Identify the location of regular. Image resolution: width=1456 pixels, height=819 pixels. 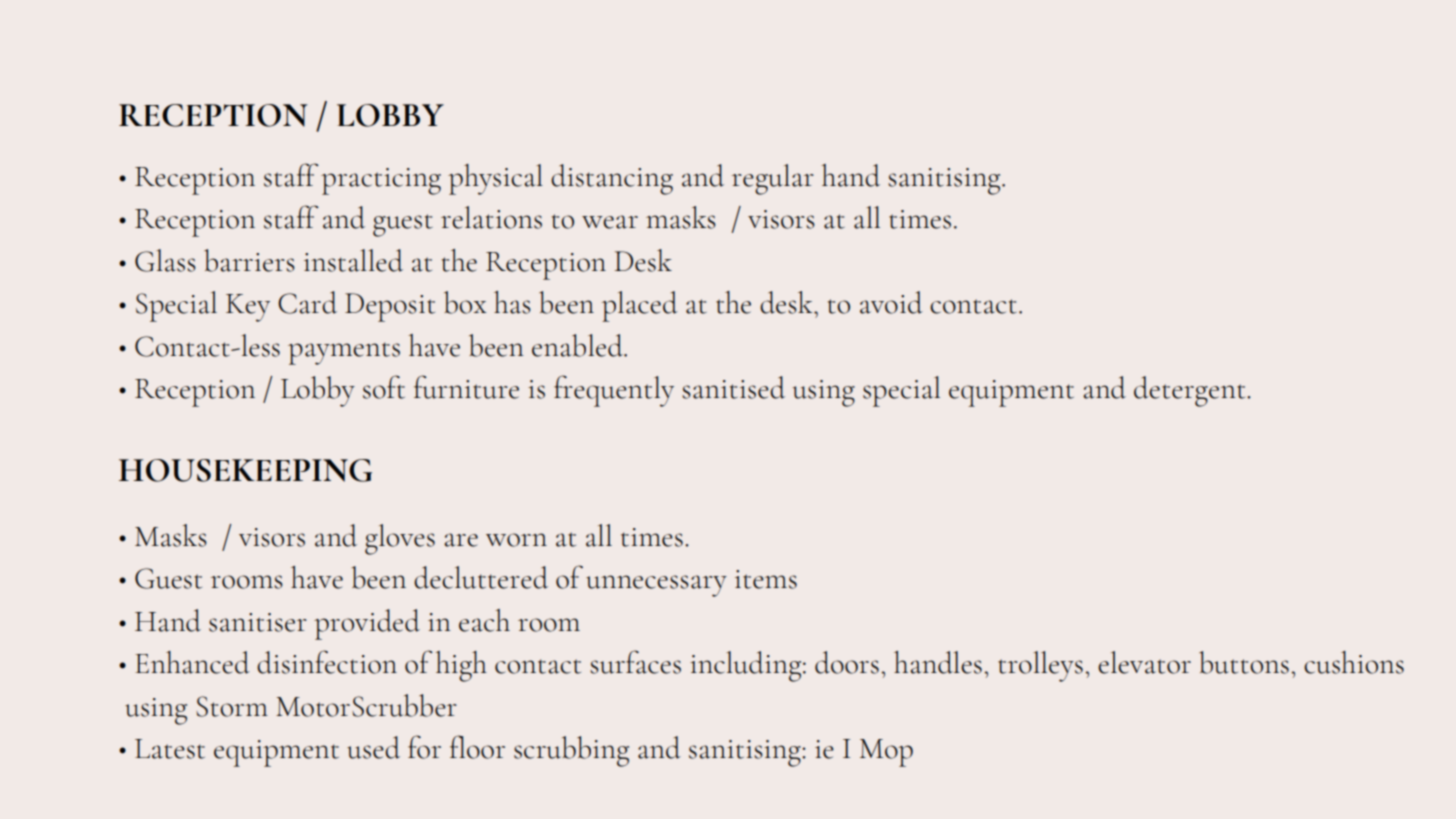
(773, 179).
